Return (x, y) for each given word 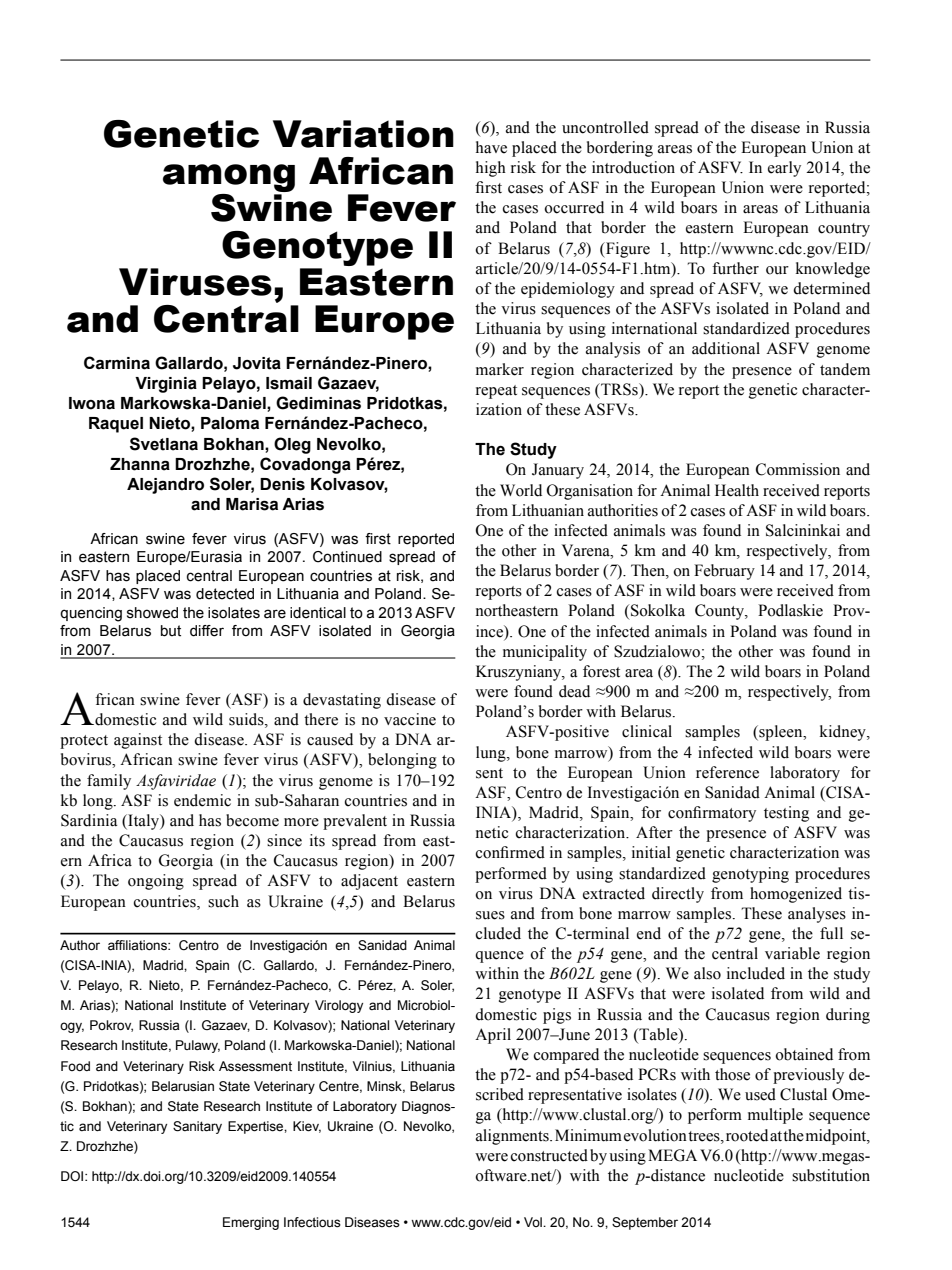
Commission (798, 469)
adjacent (369, 882)
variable (792, 953)
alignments (513, 1137)
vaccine (410, 719)
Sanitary (197, 1127)
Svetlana (164, 444)
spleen (781, 733)
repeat (496, 392)
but (171, 631)
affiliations (138, 945)
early (784, 169)
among (229, 179)
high (491, 169)
